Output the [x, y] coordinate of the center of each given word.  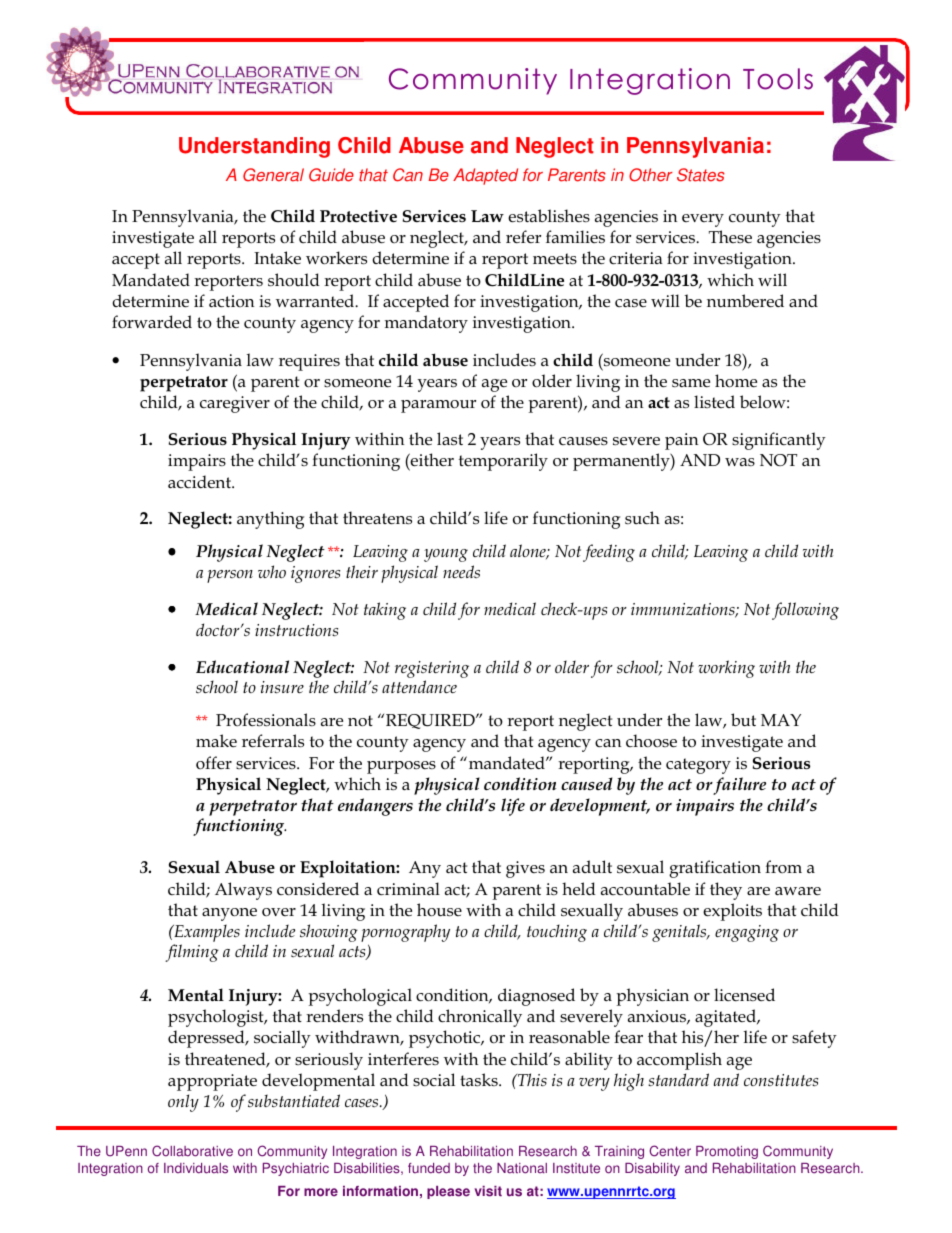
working [726, 669]
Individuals [196, 1168]
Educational [242, 666]
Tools [778, 79]
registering [432, 669]
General [273, 175]
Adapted [485, 176]
